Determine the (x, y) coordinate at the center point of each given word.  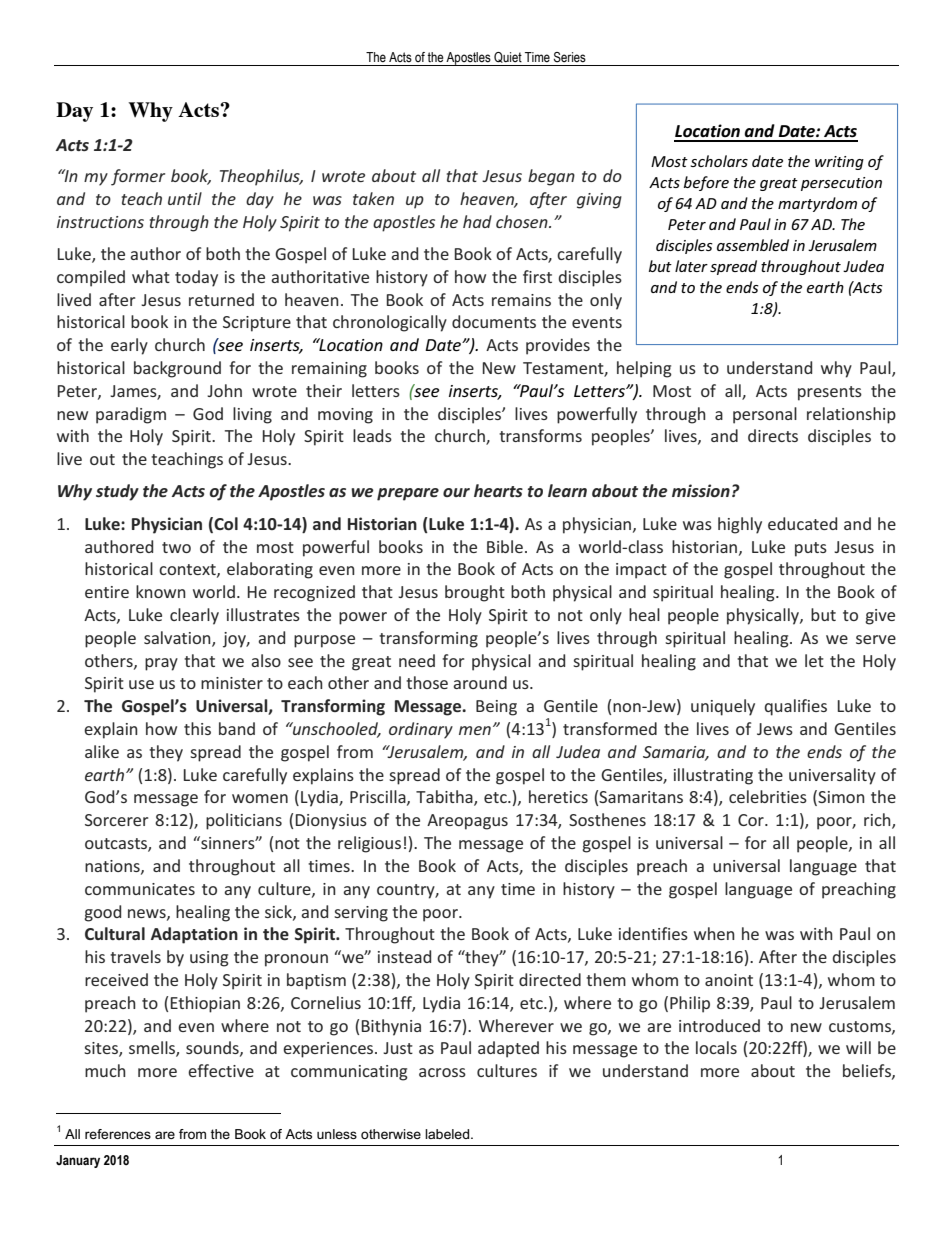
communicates (140, 889)
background (177, 369)
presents (830, 393)
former (138, 177)
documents (494, 321)
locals (716, 1047)
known (161, 591)
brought (475, 593)
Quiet (508, 57)
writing (839, 163)
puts (811, 549)
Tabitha (445, 798)
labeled (448, 1134)
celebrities (768, 796)
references (118, 1134)
